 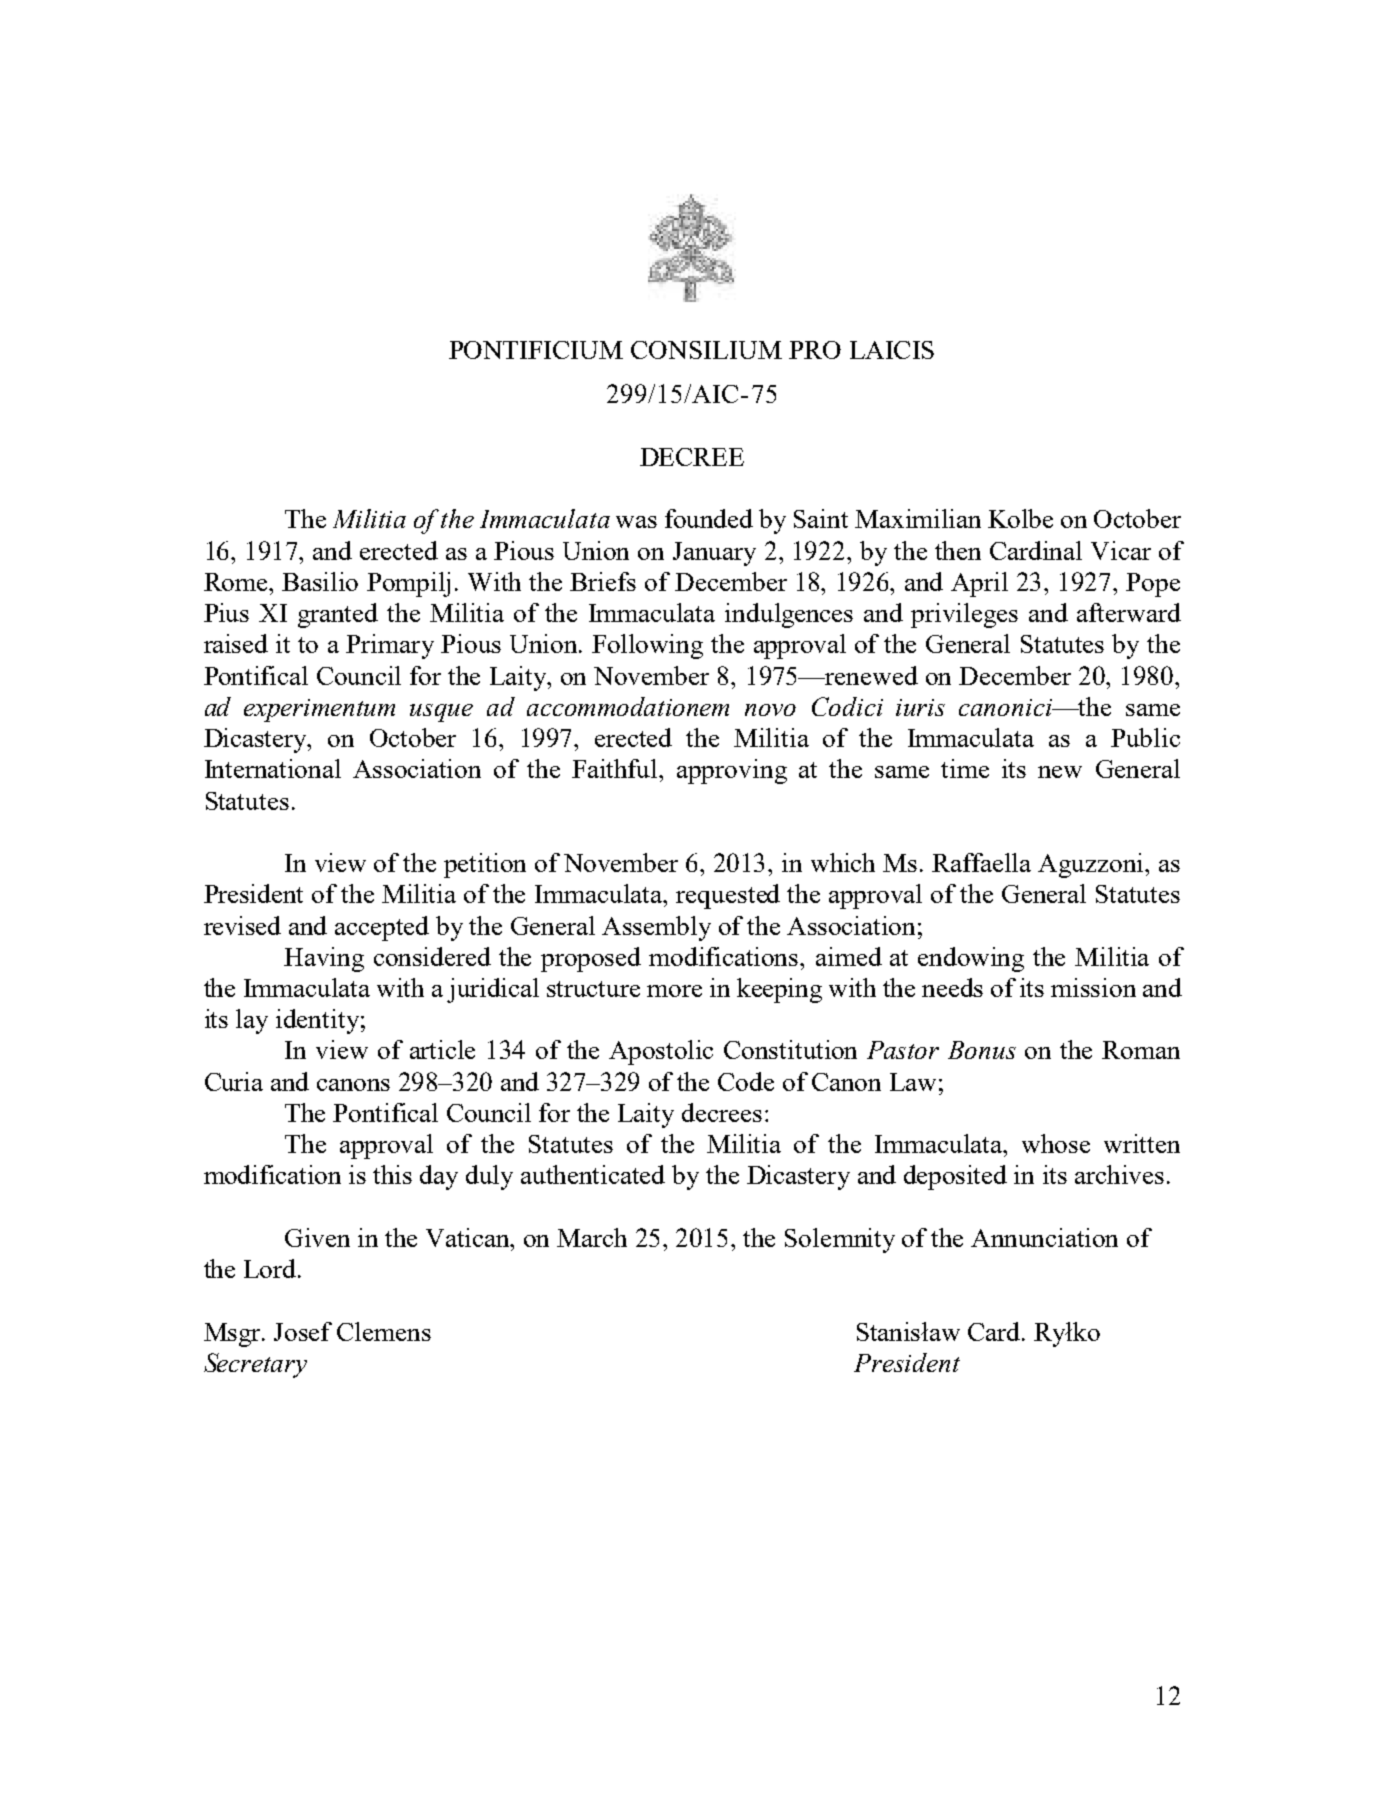 I want to click on novo, so click(x=770, y=710).
